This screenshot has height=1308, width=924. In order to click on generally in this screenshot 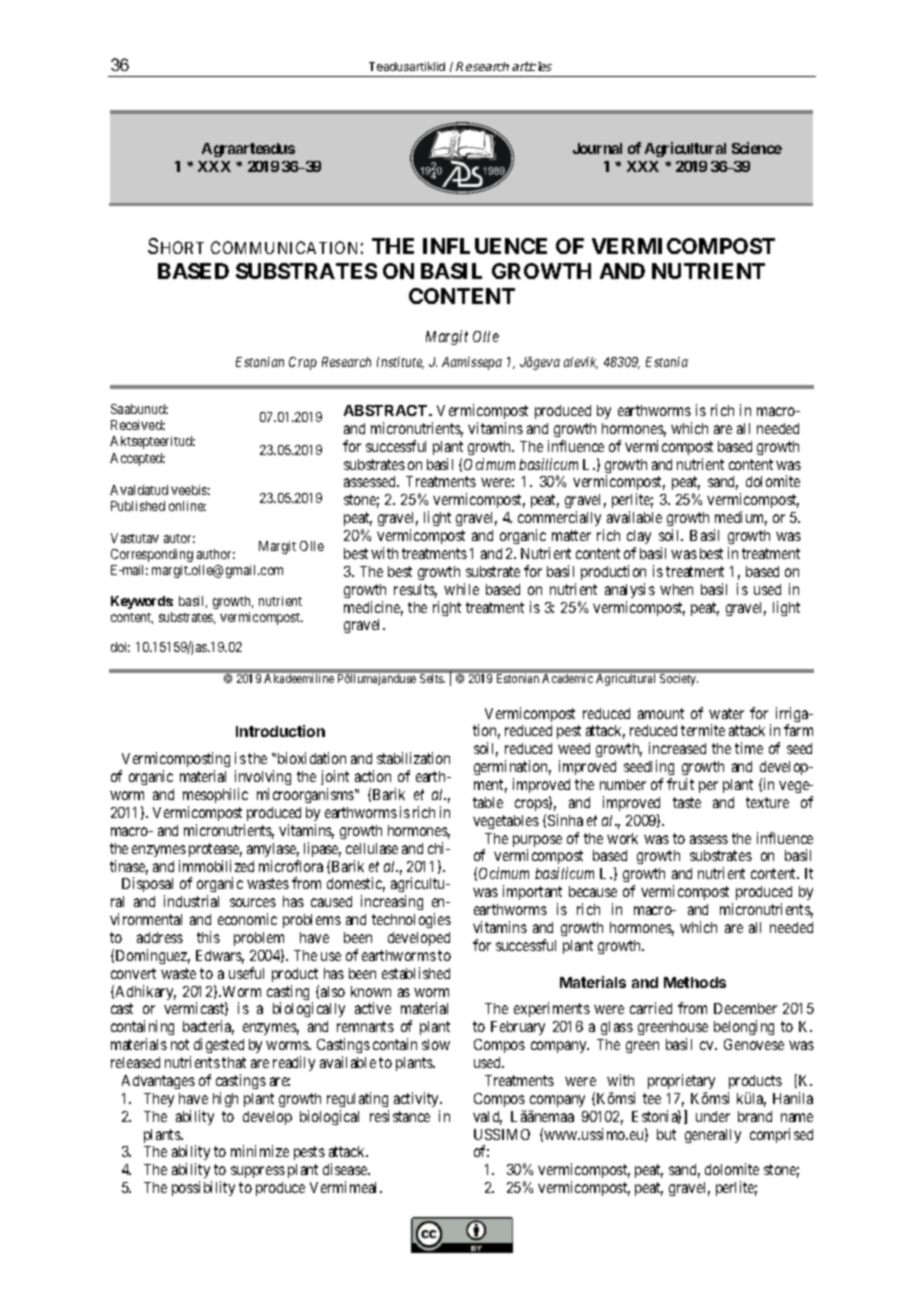, I will do `click(713, 1136)`.
